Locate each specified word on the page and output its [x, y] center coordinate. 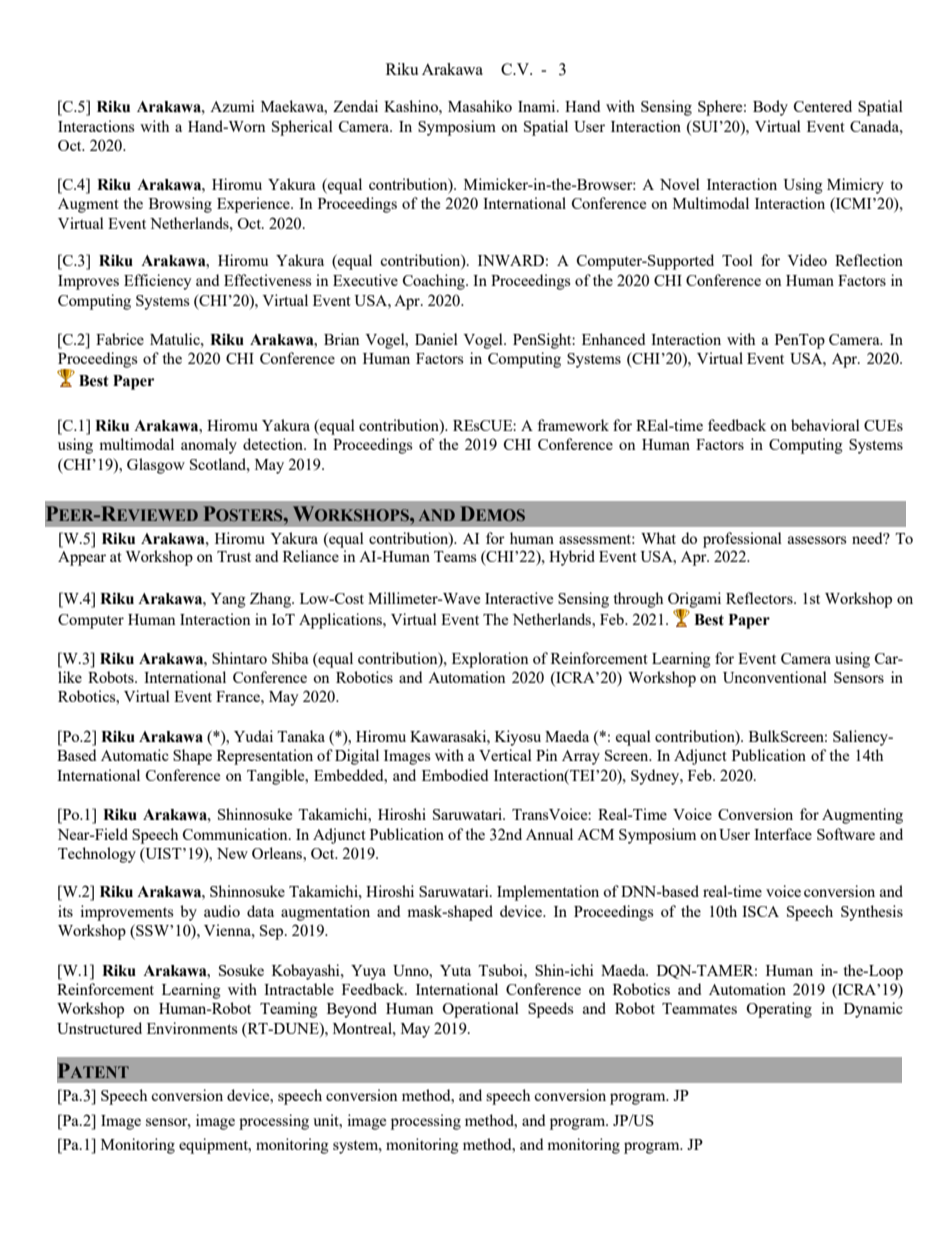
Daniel [436, 339]
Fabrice [120, 339]
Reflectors [760, 598]
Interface [783, 834]
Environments [192, 1028]
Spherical [302, 128]
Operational [480, 1010]
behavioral [825, 425]
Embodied [455, 775]
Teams [455, 556]
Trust [234, 556]
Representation [265, 757]
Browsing [180, 205]
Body [770, 108]
